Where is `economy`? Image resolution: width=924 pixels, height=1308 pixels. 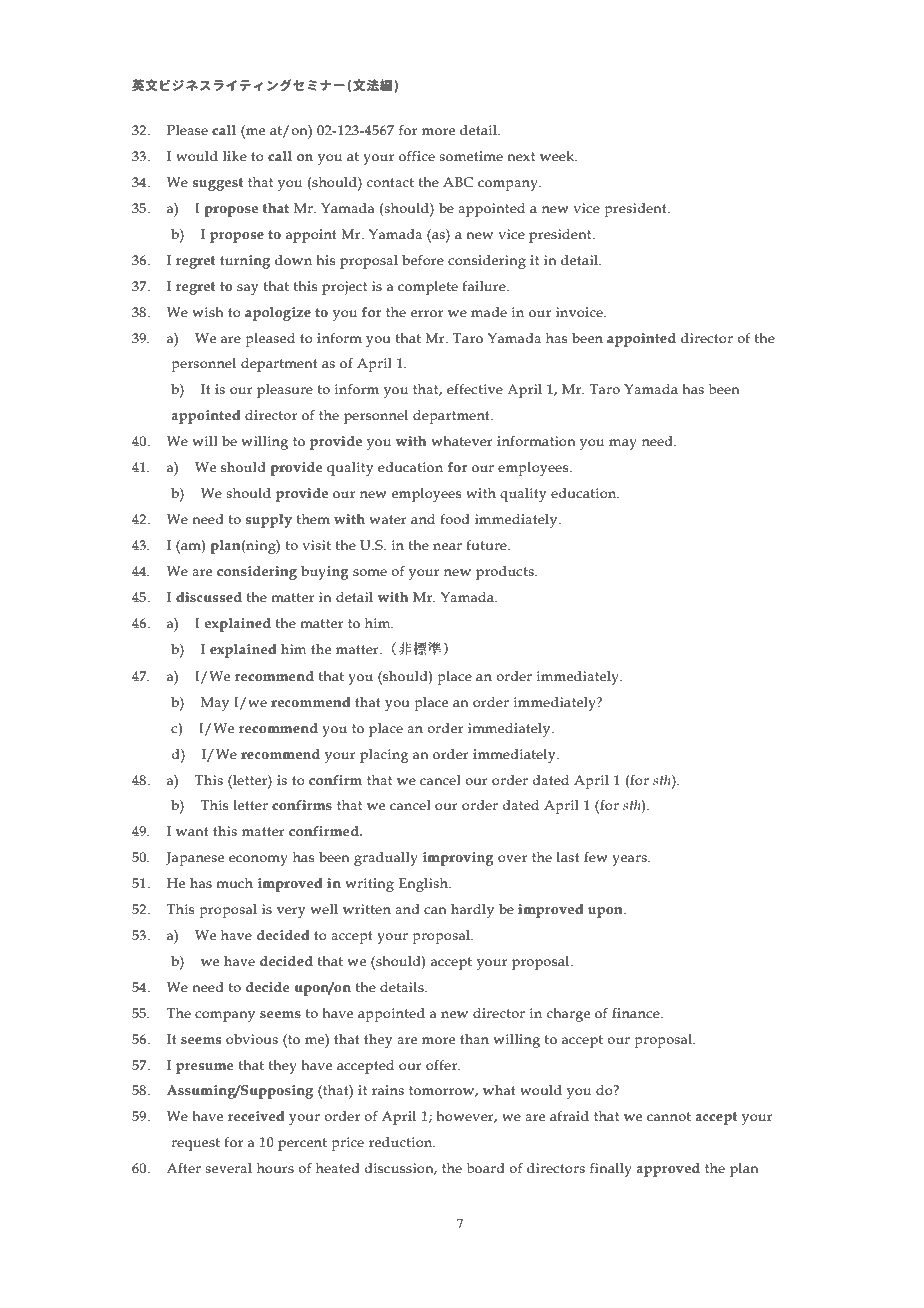 economy is located at coordinates (258, 860).
